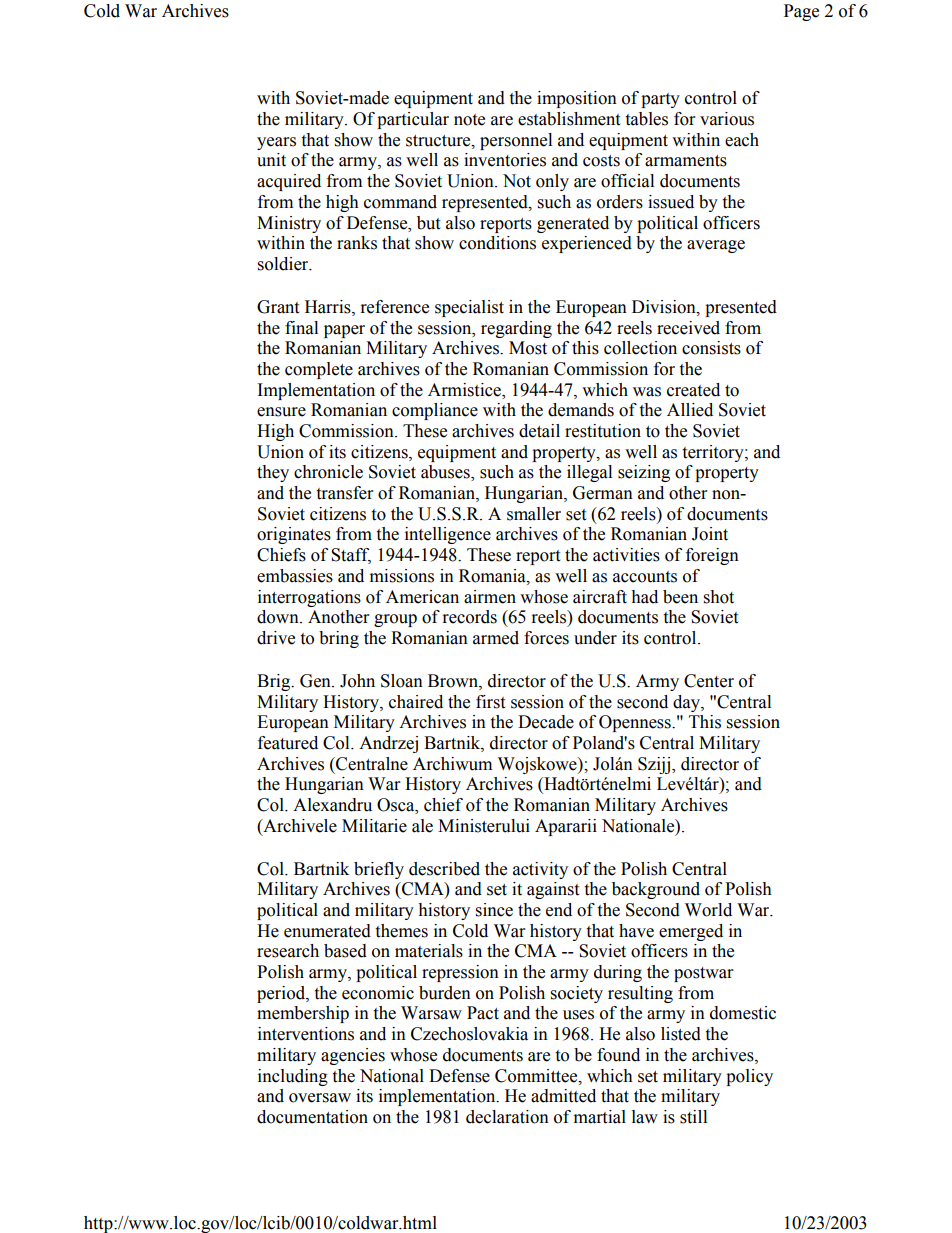 This document has height=1233, width=952. What do you see at coordinates (357, 681) in the document?
I see `John` at bounding box center [357, 681].
